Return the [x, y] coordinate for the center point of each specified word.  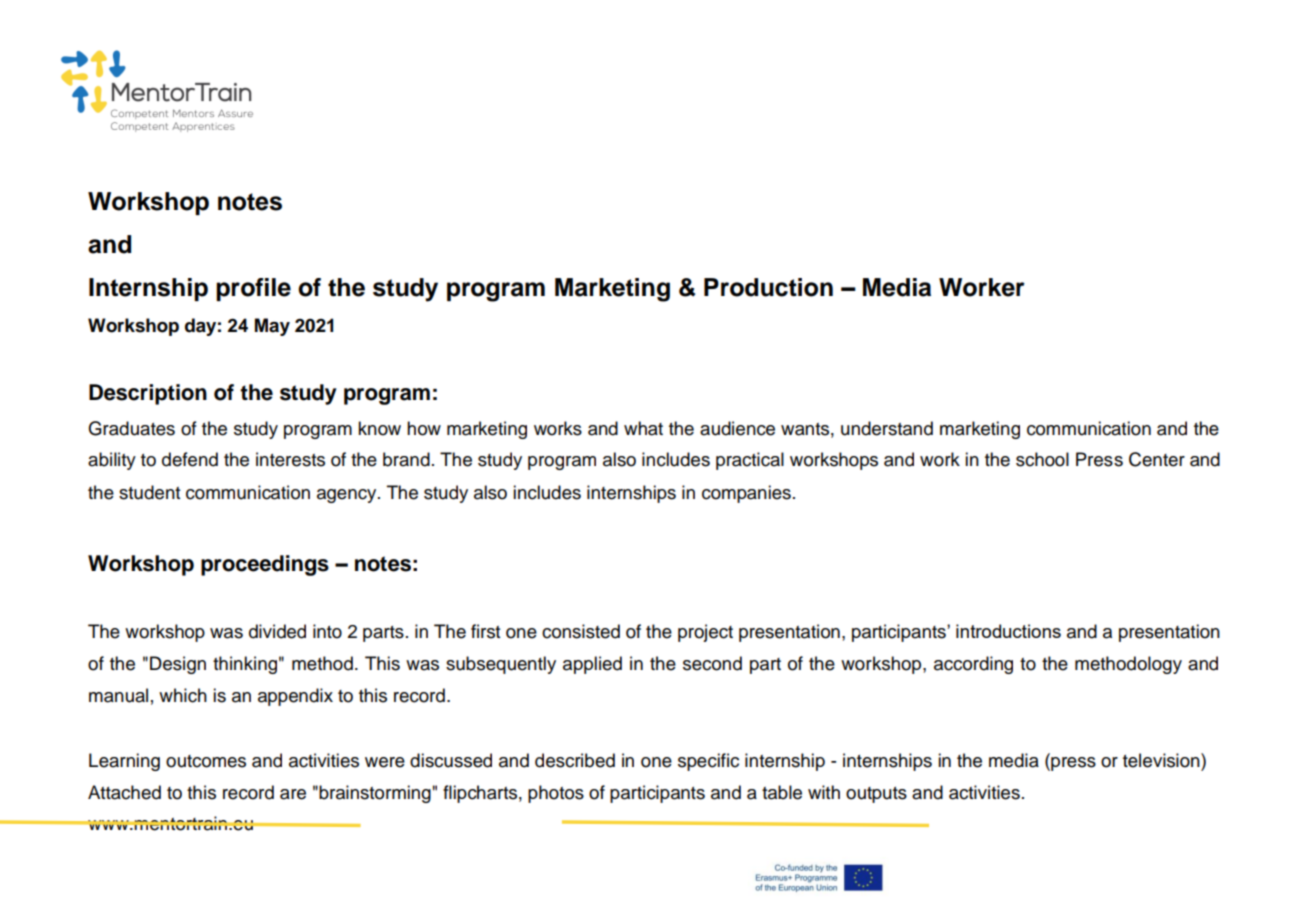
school [1042, 459]
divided [277, 631]
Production [768, 287]
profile [253, 289]
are [293, 794]
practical [750, 461]
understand [887, 428]
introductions [1008, 631]
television [1162, 760]
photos [556, 794]
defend [190, 459]
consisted [581, 631]
